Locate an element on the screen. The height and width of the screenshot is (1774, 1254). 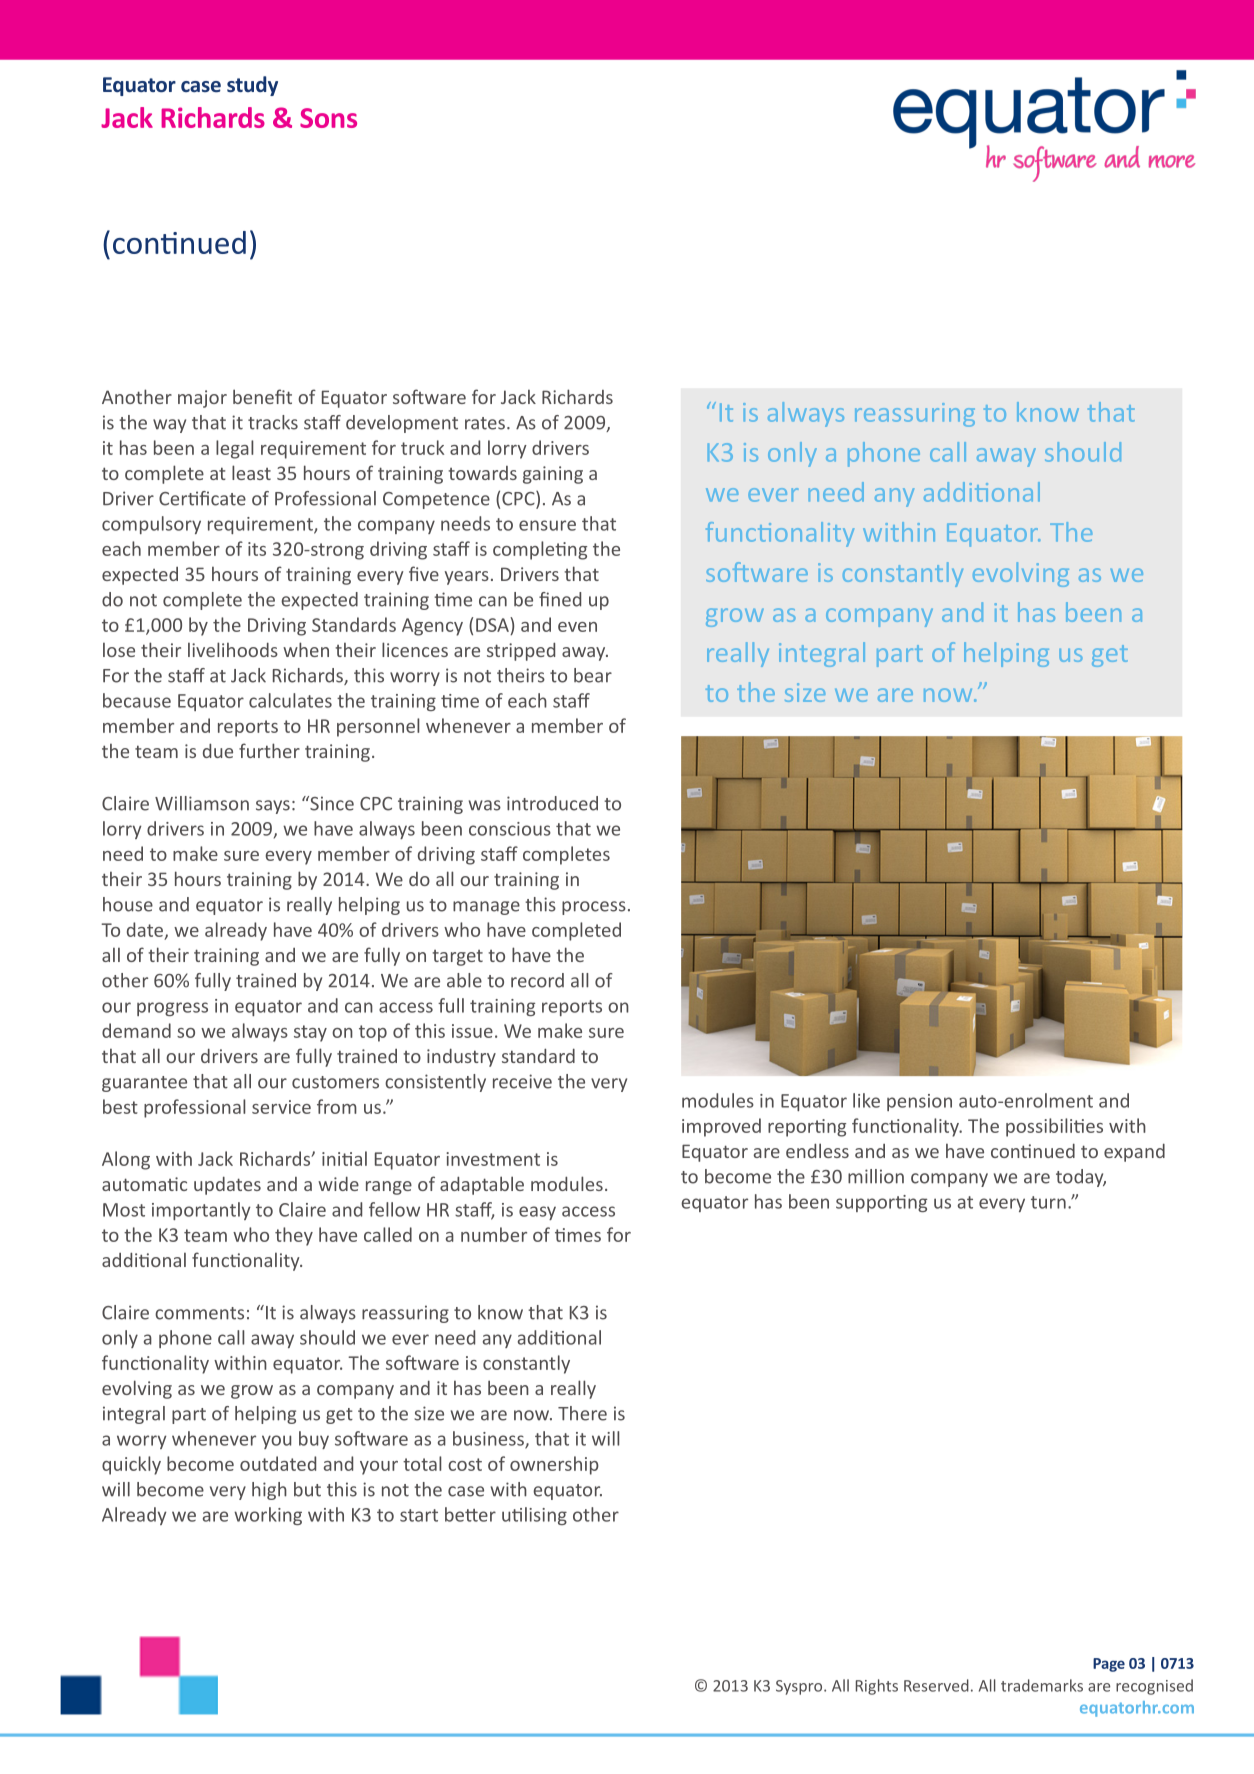
says is located at coordinates (273, 807).
